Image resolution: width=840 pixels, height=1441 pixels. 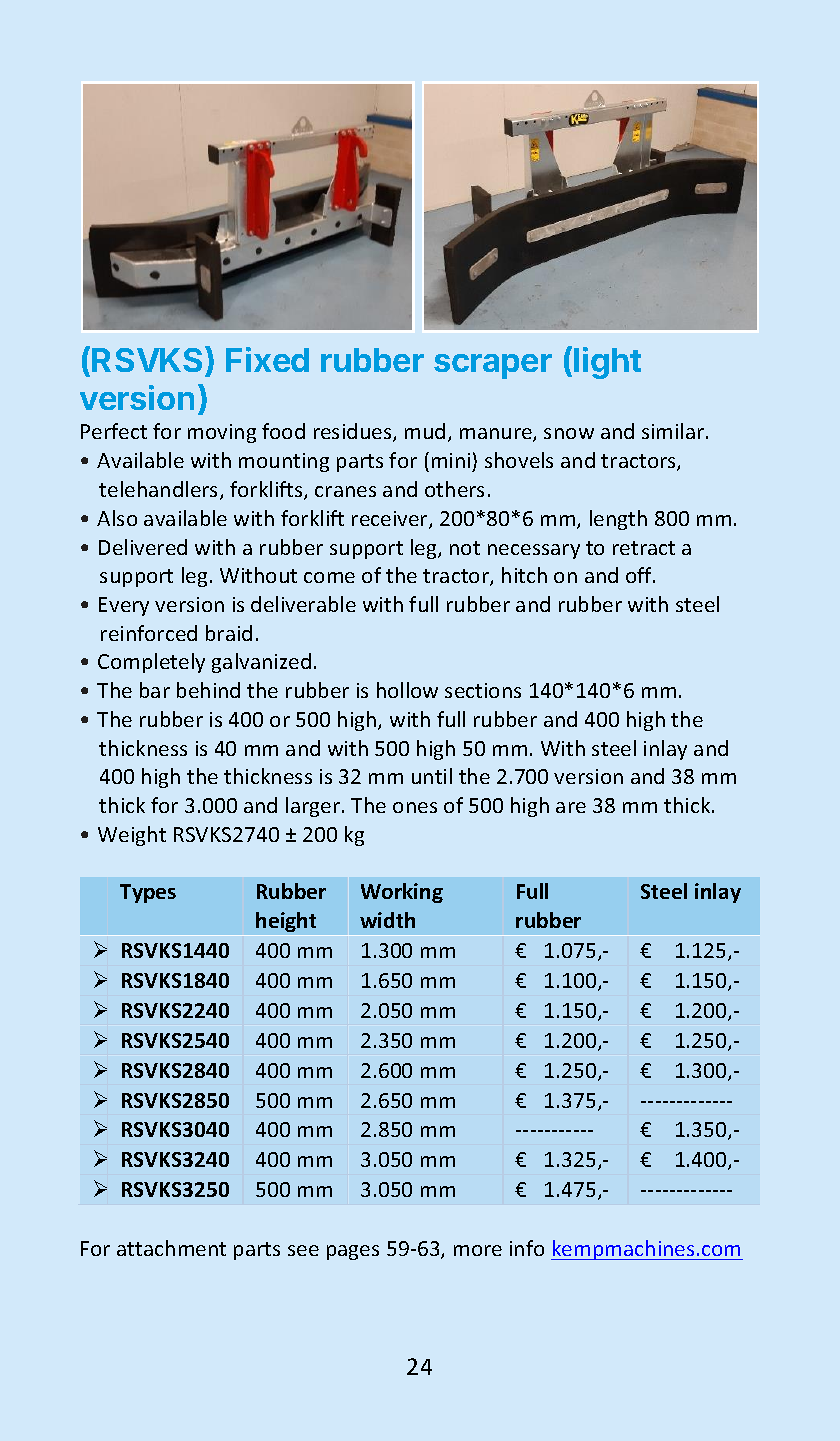 I want to click on pages, so click(x=353, y=1252).
